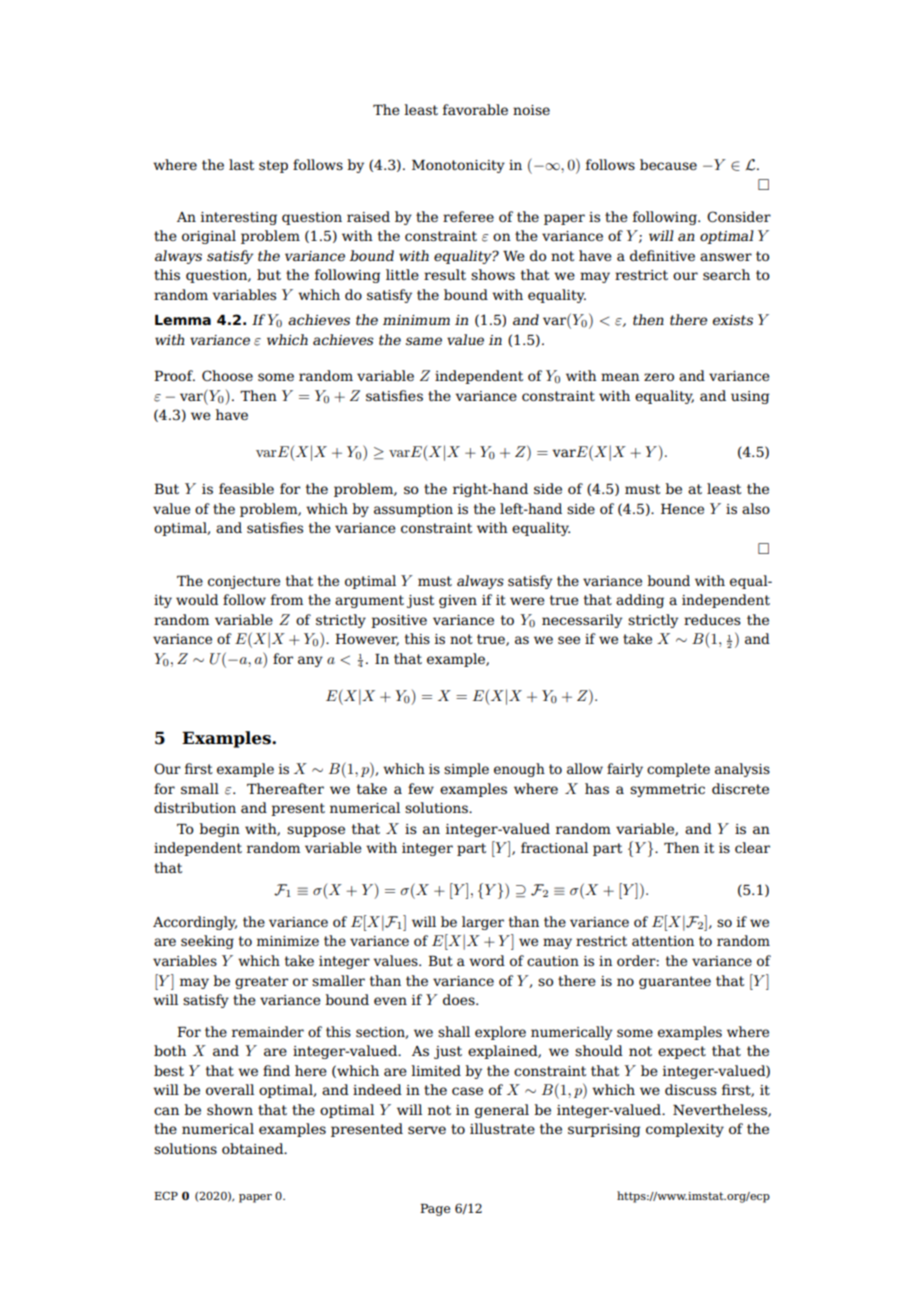 This screenshot has height=1308, width=924. I want to click on any, so click(310, 661).
